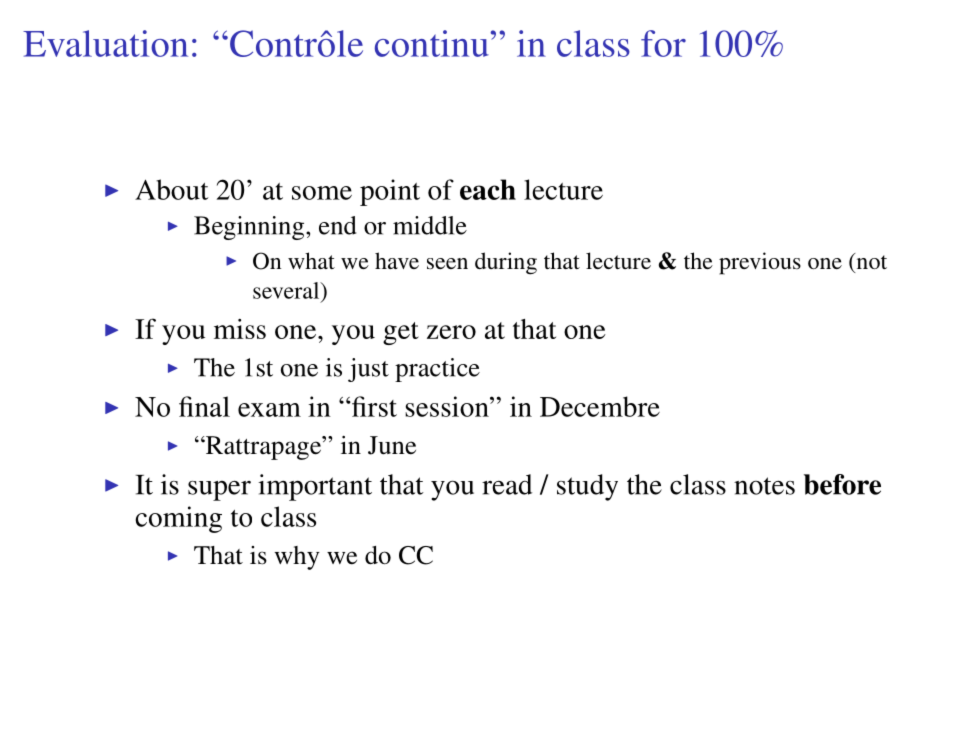 This screenshot has width=976, height=732. What do you see at coordinates (105, 43) in the screenshot?
I see `Evaluation` at bounding box center [105, 43].
